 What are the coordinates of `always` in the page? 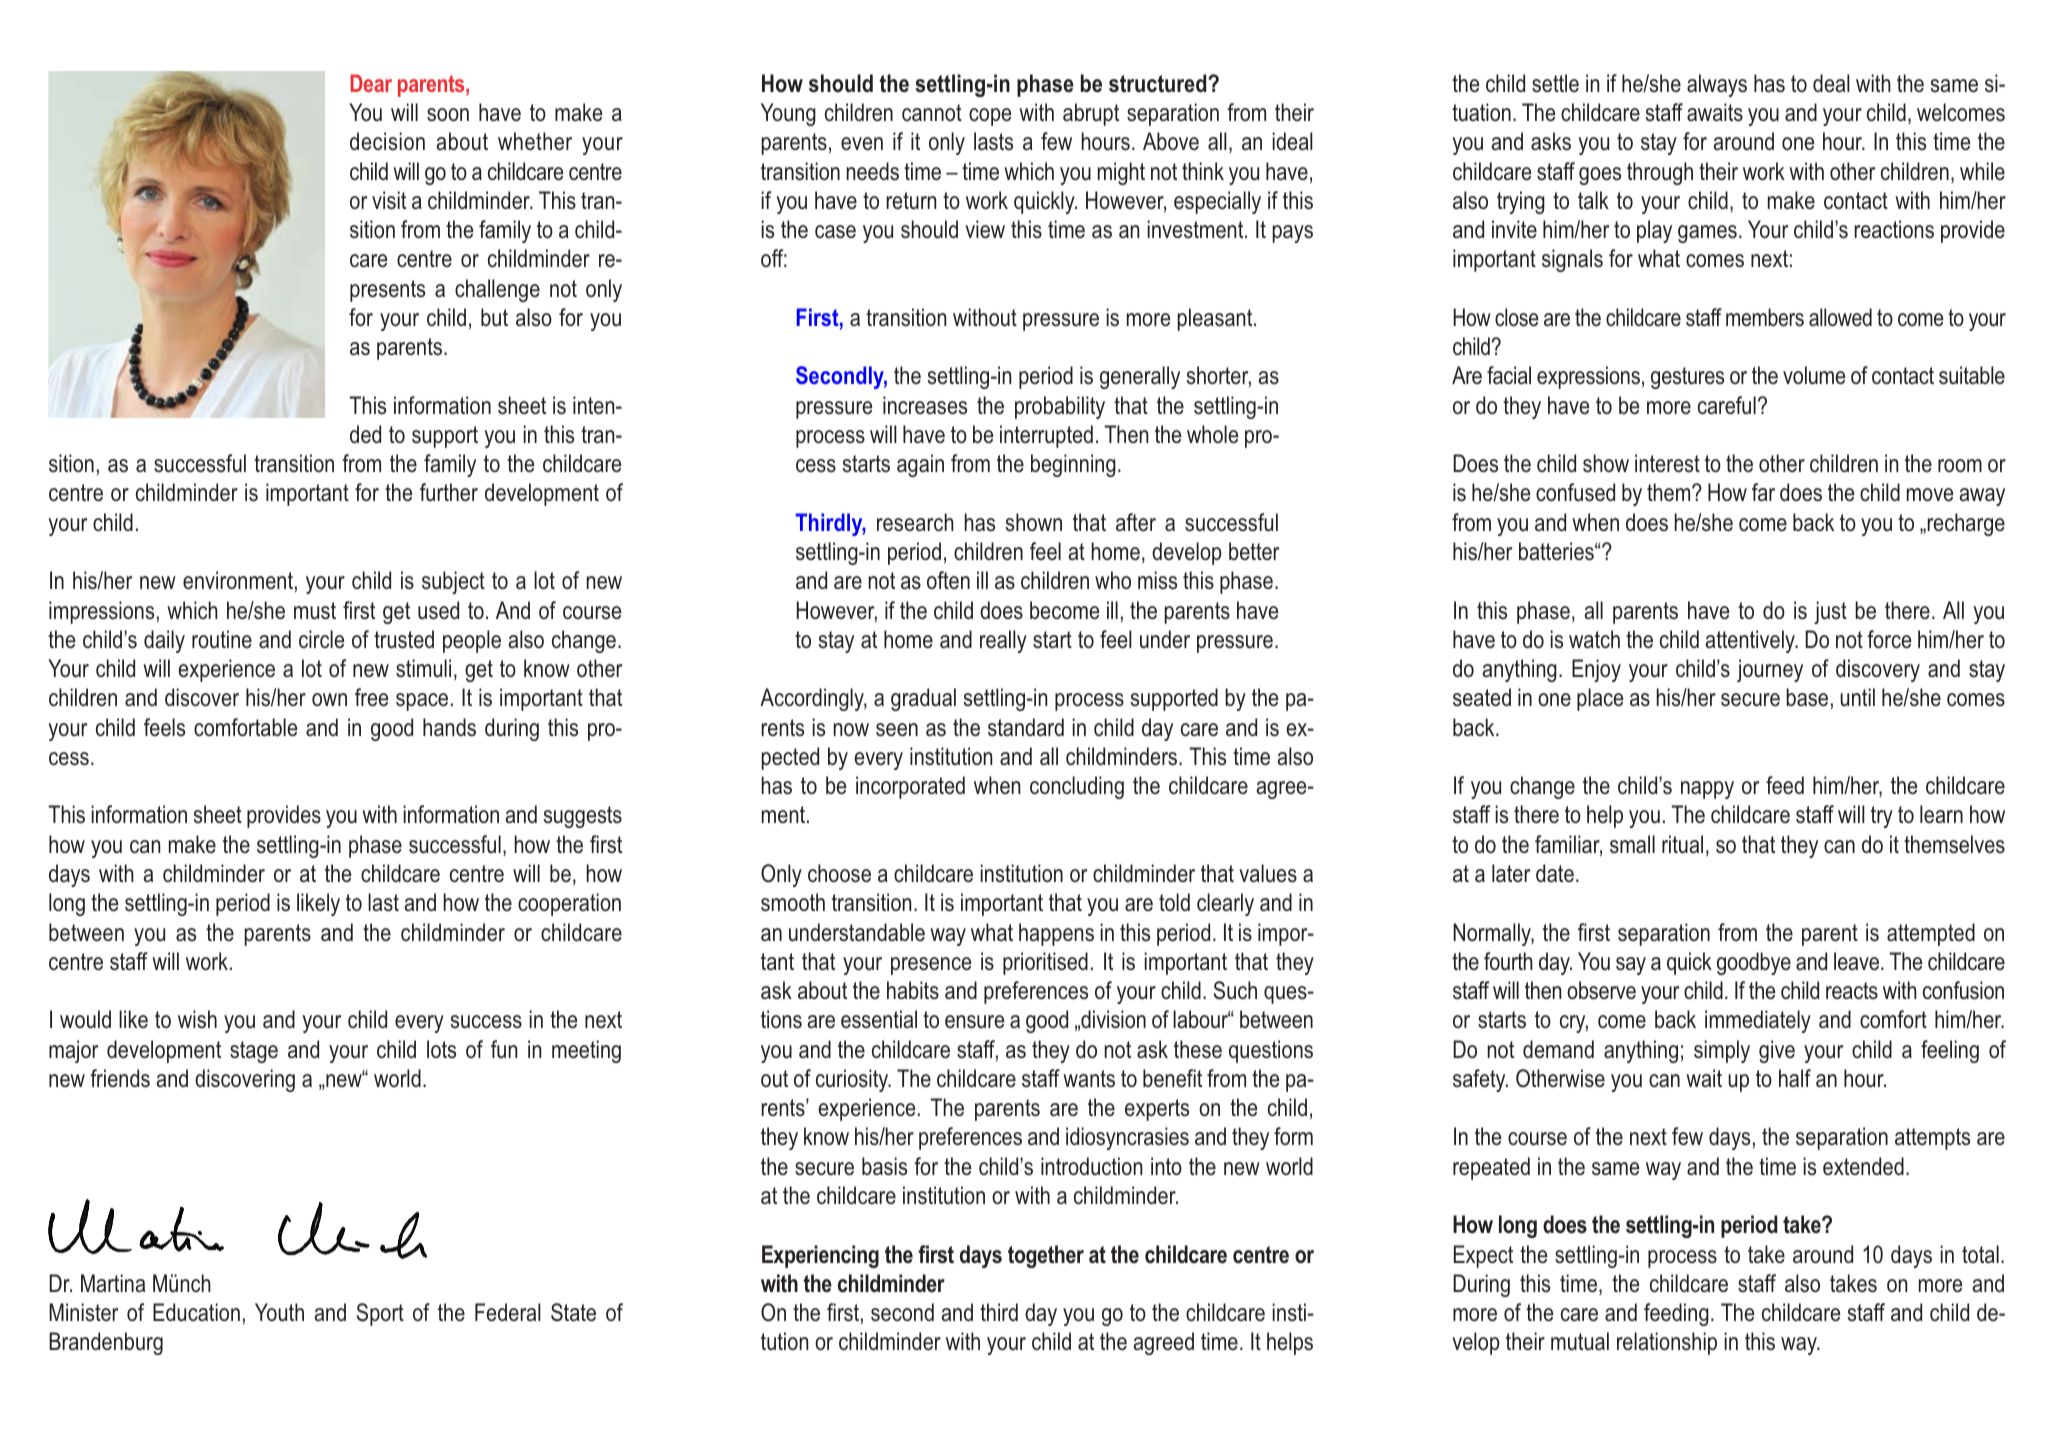 It's located at (1717, 85).
